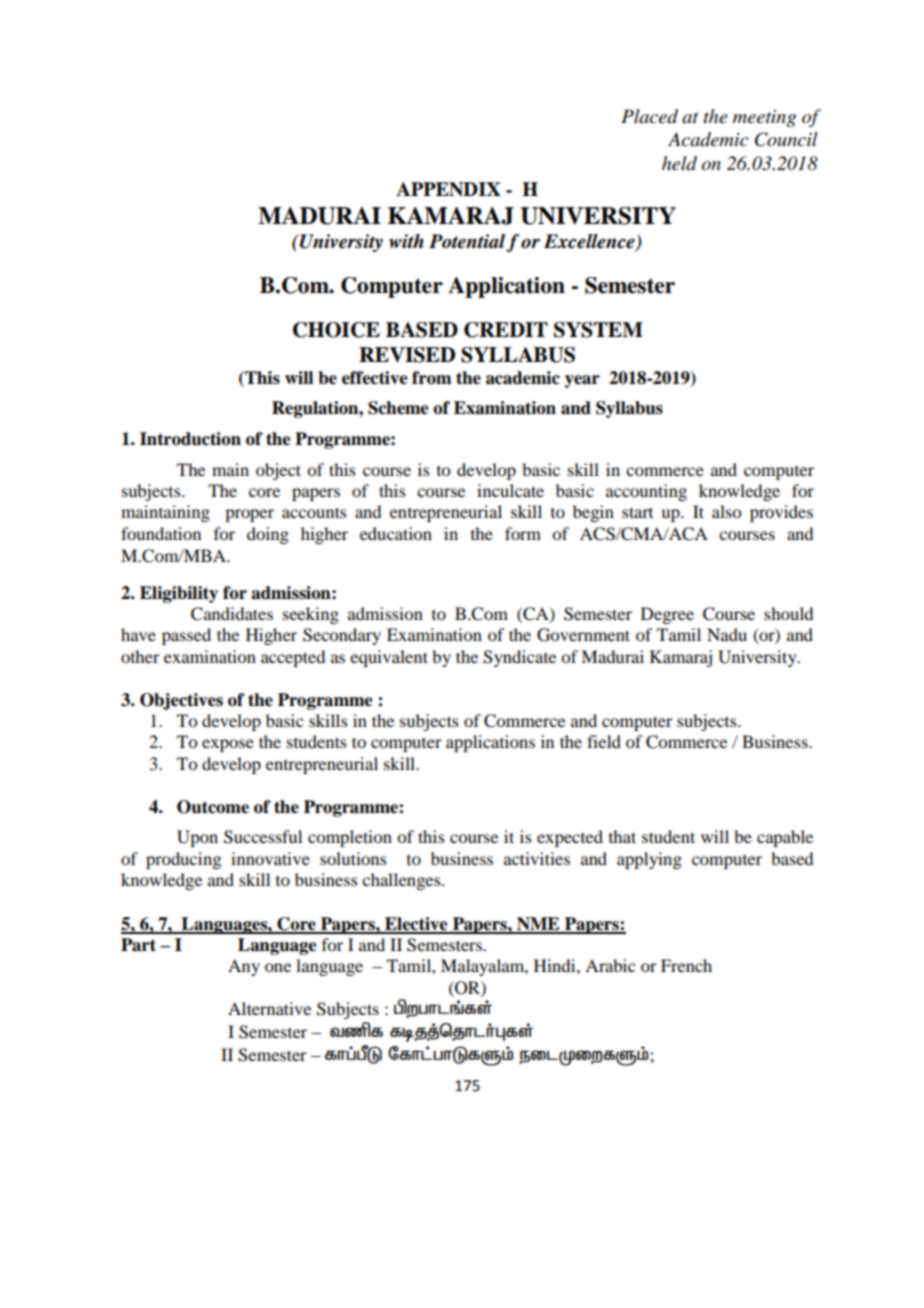  Describe the element at coordinates (244, 967) in the screenshot. I see `Any` at that location.
